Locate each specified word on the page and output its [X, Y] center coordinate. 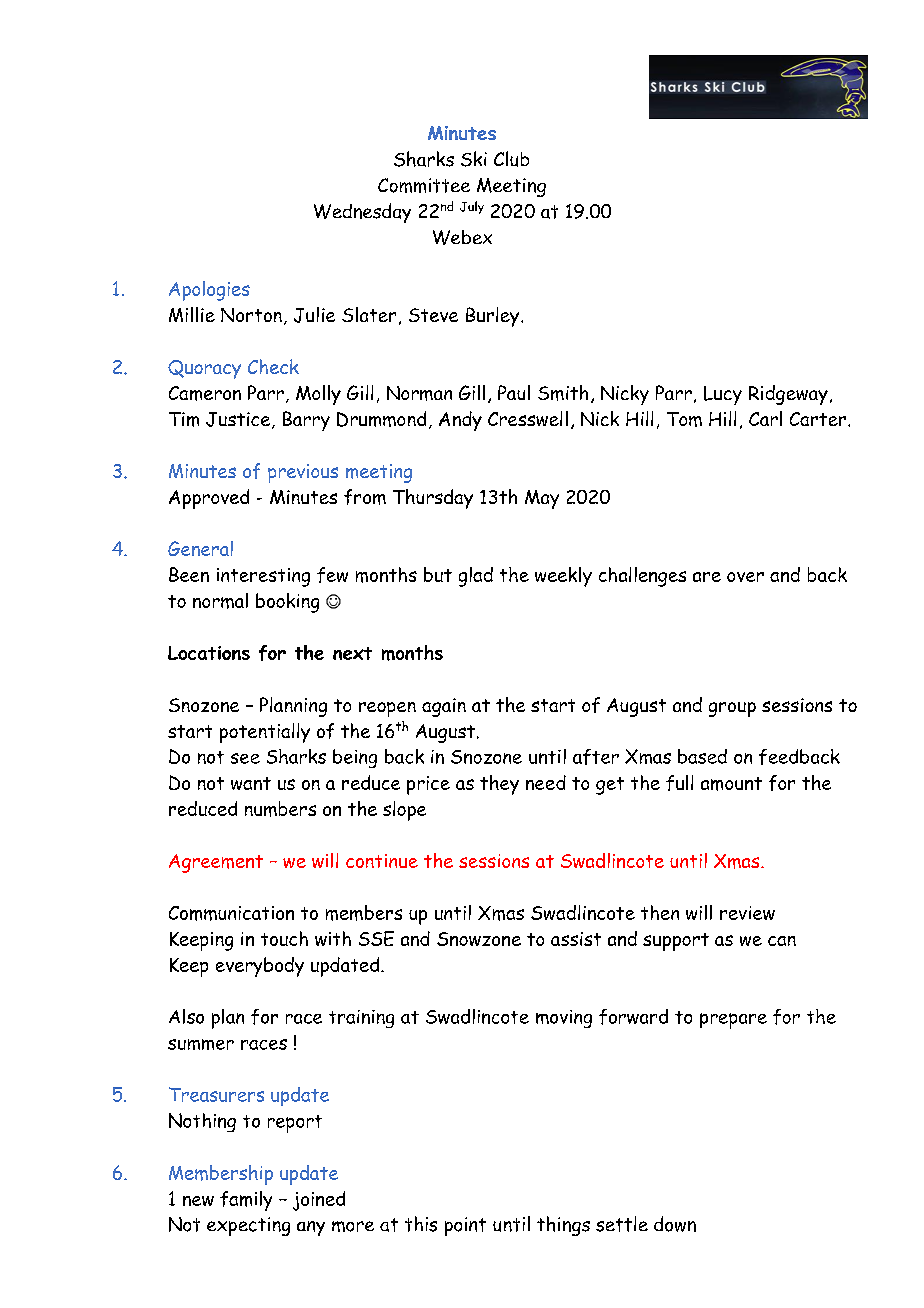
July [472, 207]
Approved [209, 499]
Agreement [216, 863]
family [246, 1201]
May [542, 499]
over [745, 577]
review [747, 913]
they [499, 785]
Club [511, 159]
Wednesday [362, 213]
